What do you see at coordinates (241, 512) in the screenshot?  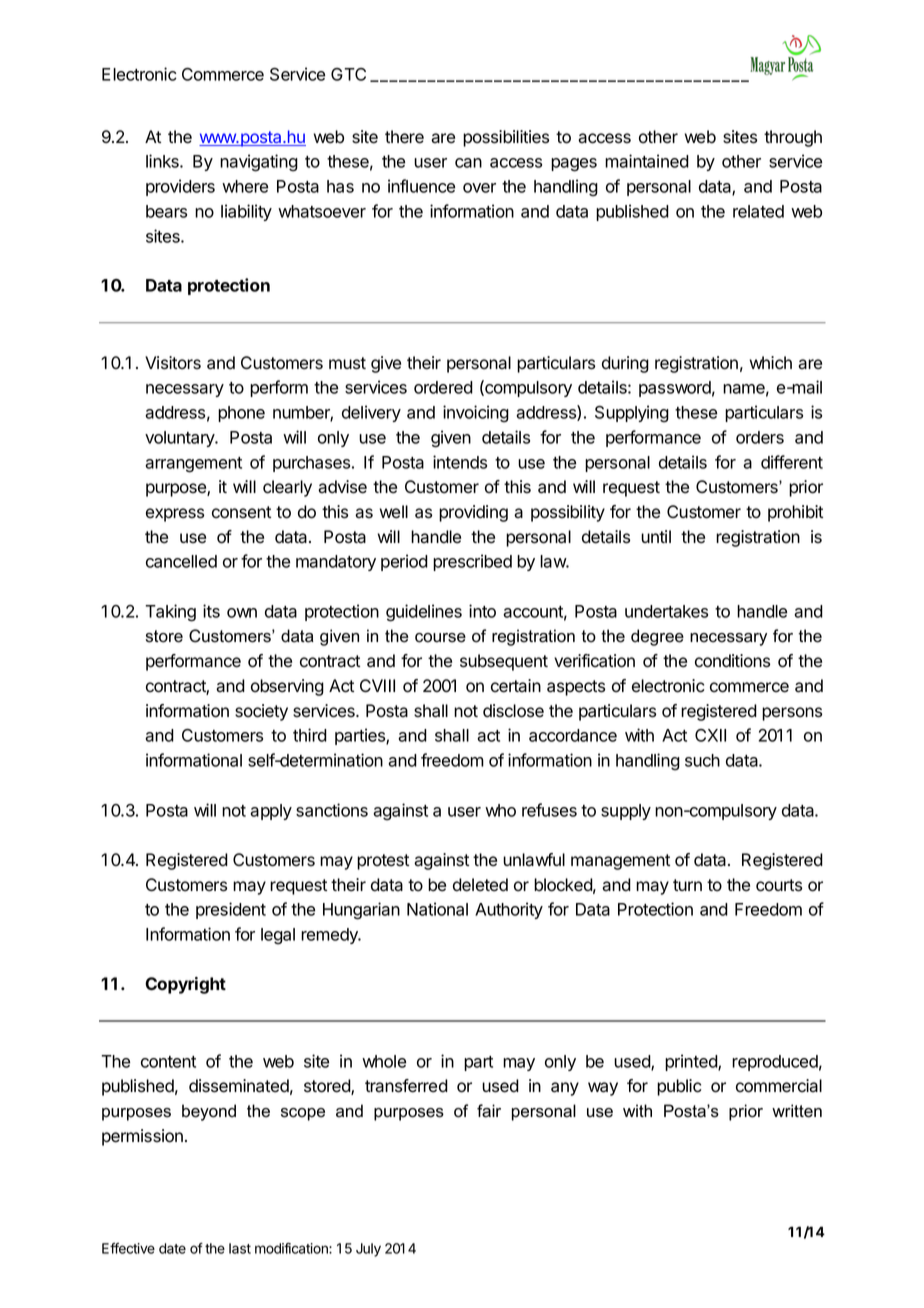 I see `consent` at bounding box center [241, 512].
